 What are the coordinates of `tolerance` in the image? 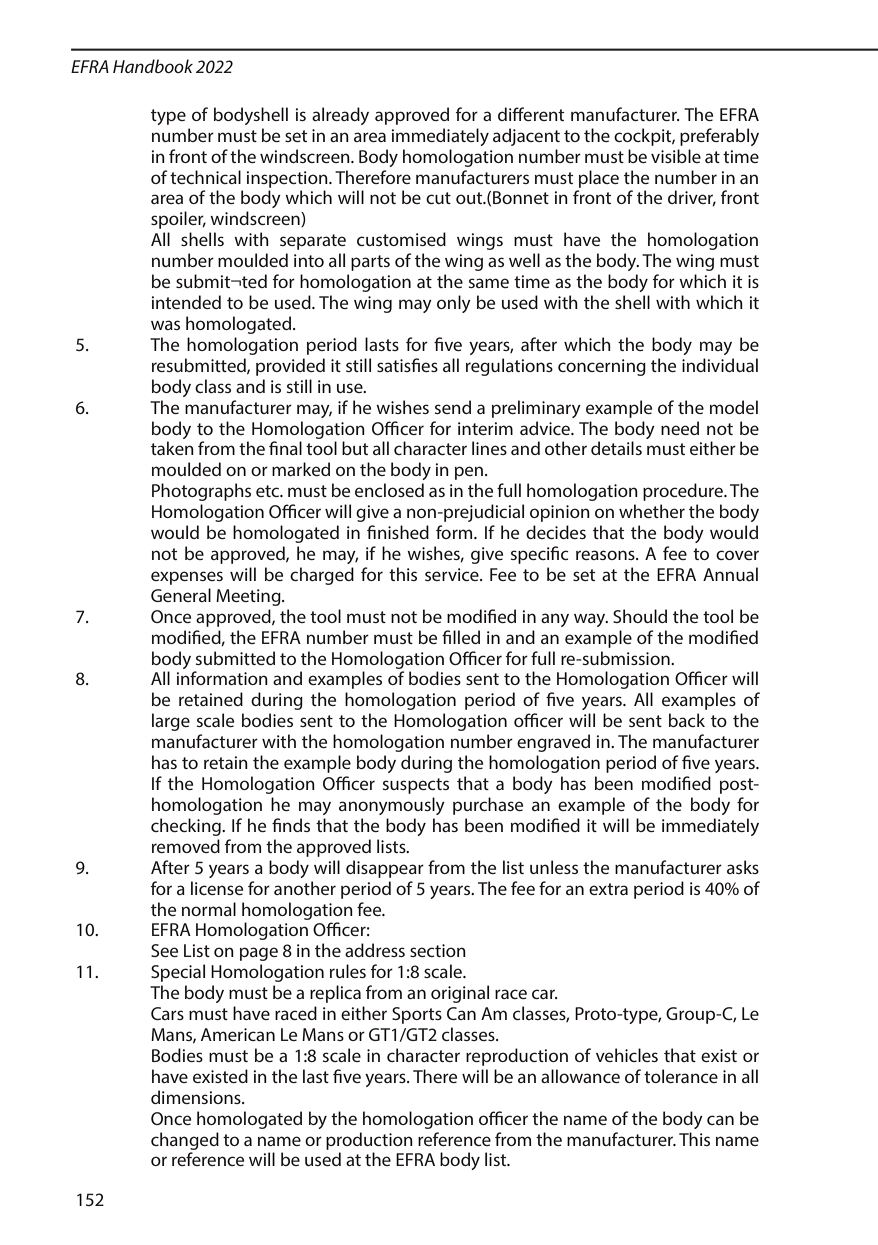 It's located at (681, 1076).
